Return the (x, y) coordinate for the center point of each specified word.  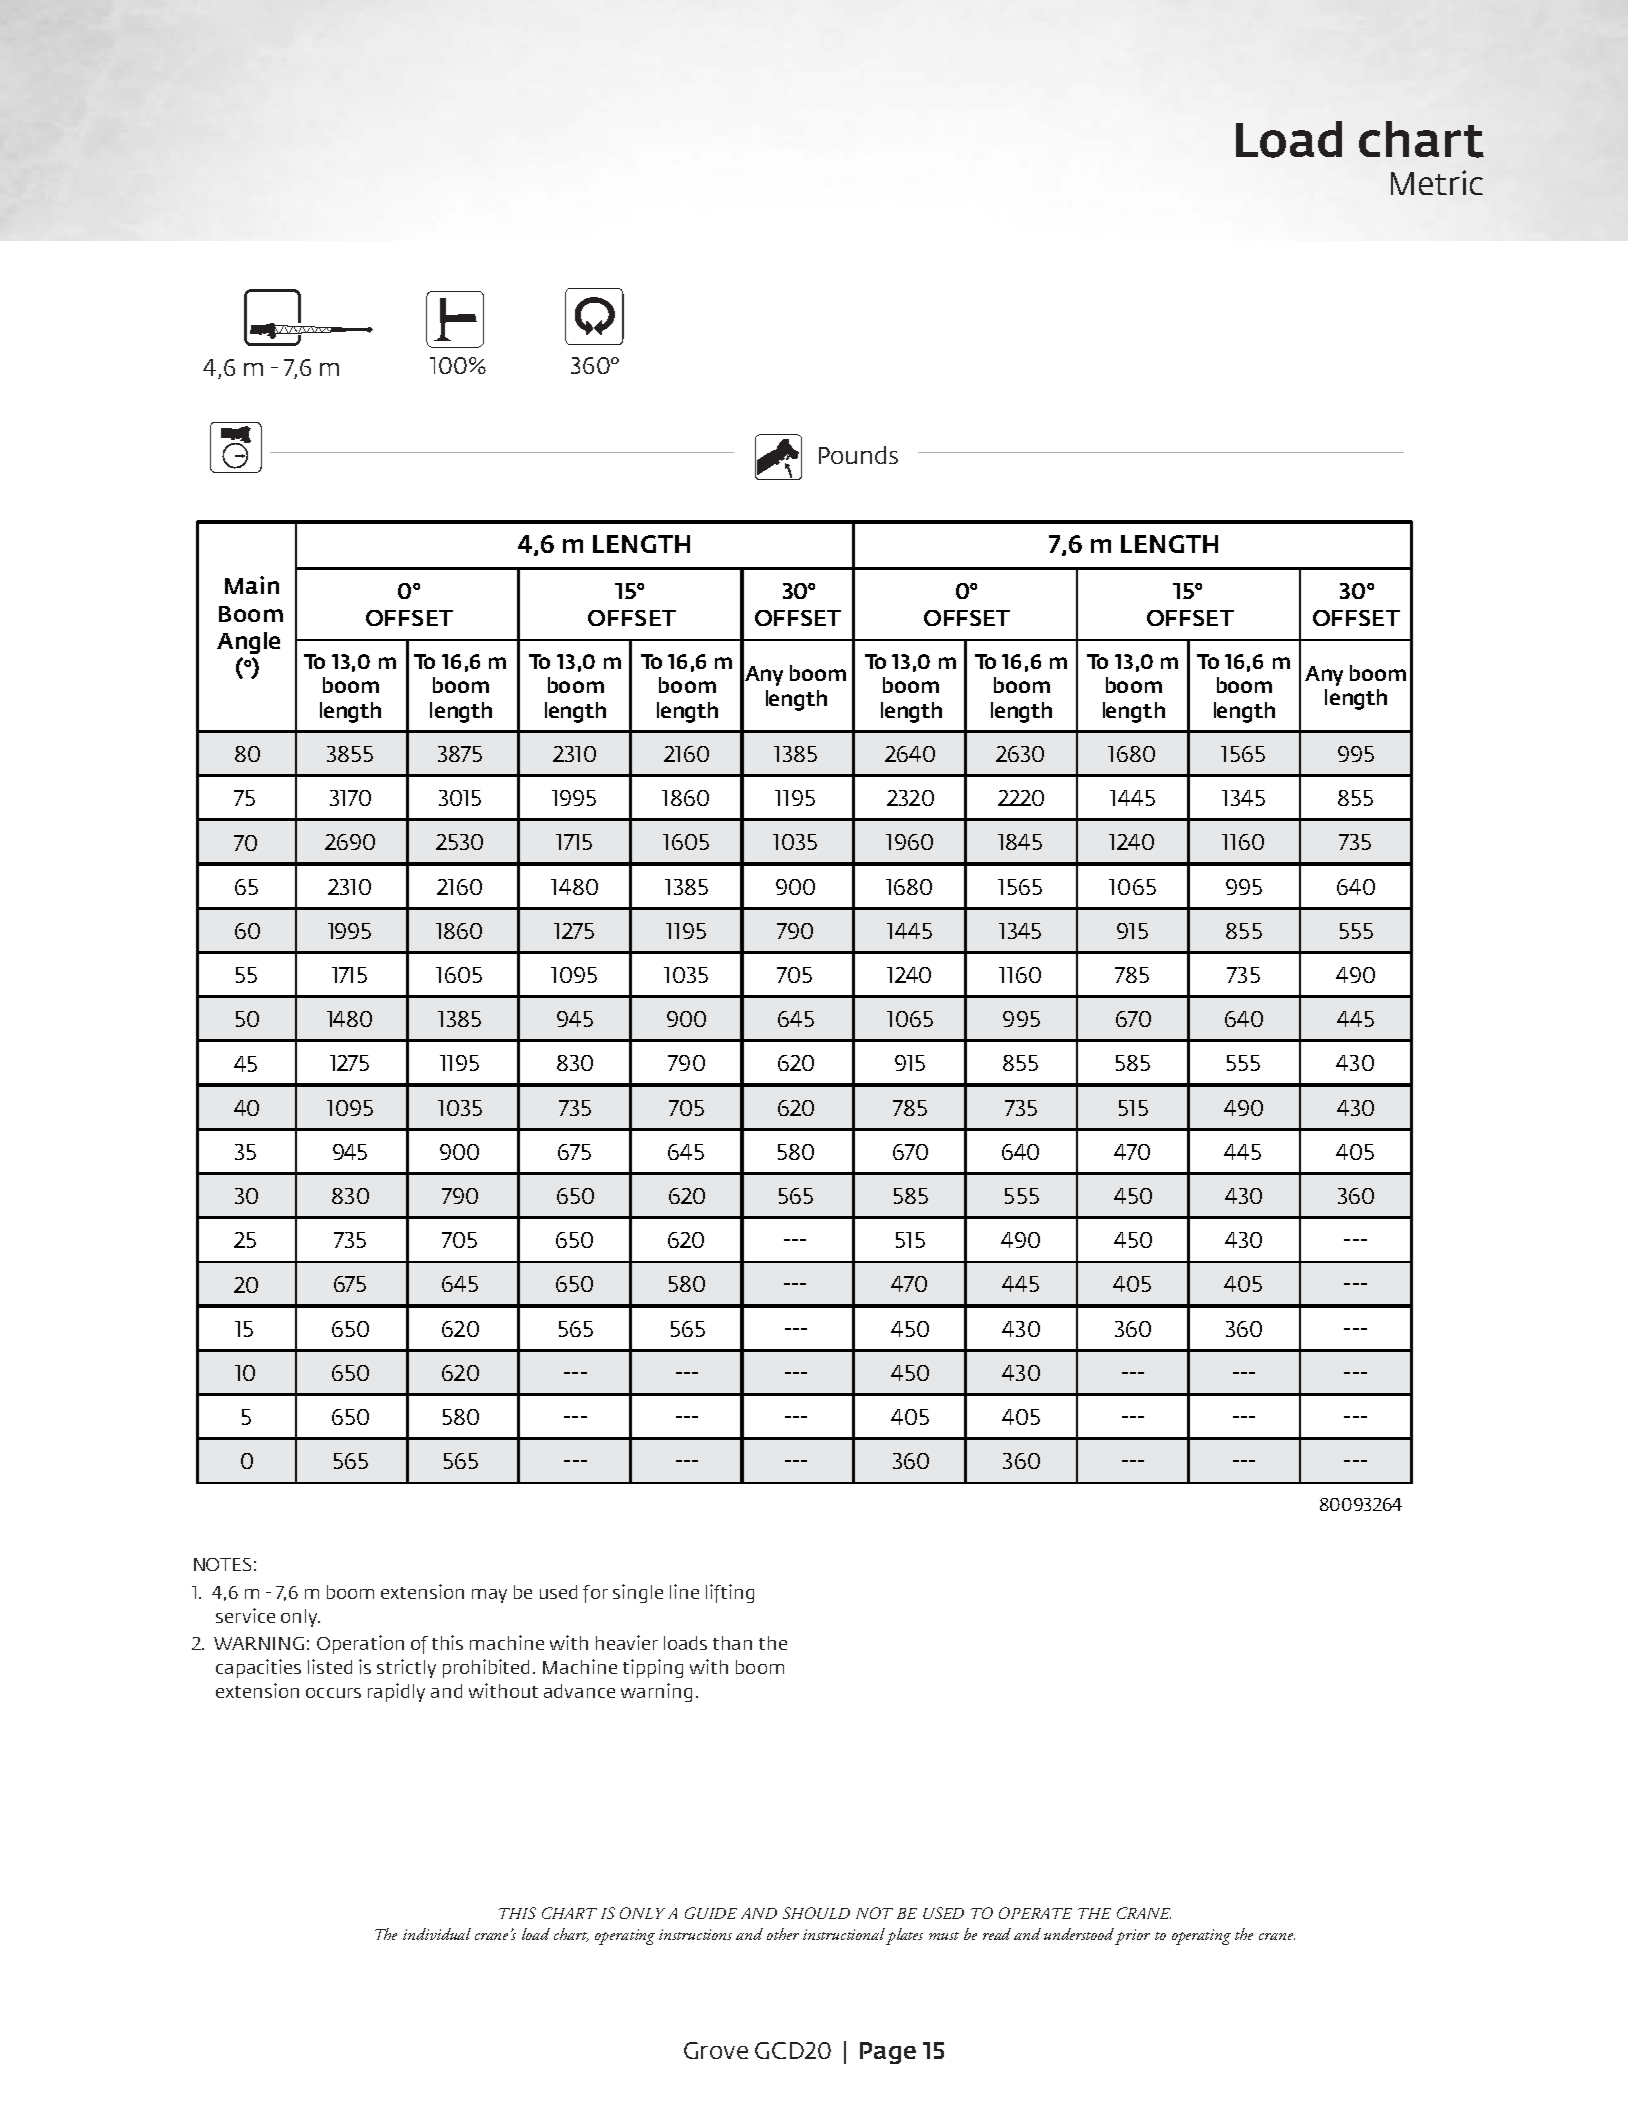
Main (252, 585)
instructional (844, 1934)
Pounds (858, 455)
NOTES (222, 1564)
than (732, 1643)
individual (437, 1934)
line (684, 1591)
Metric (1437, 182)
